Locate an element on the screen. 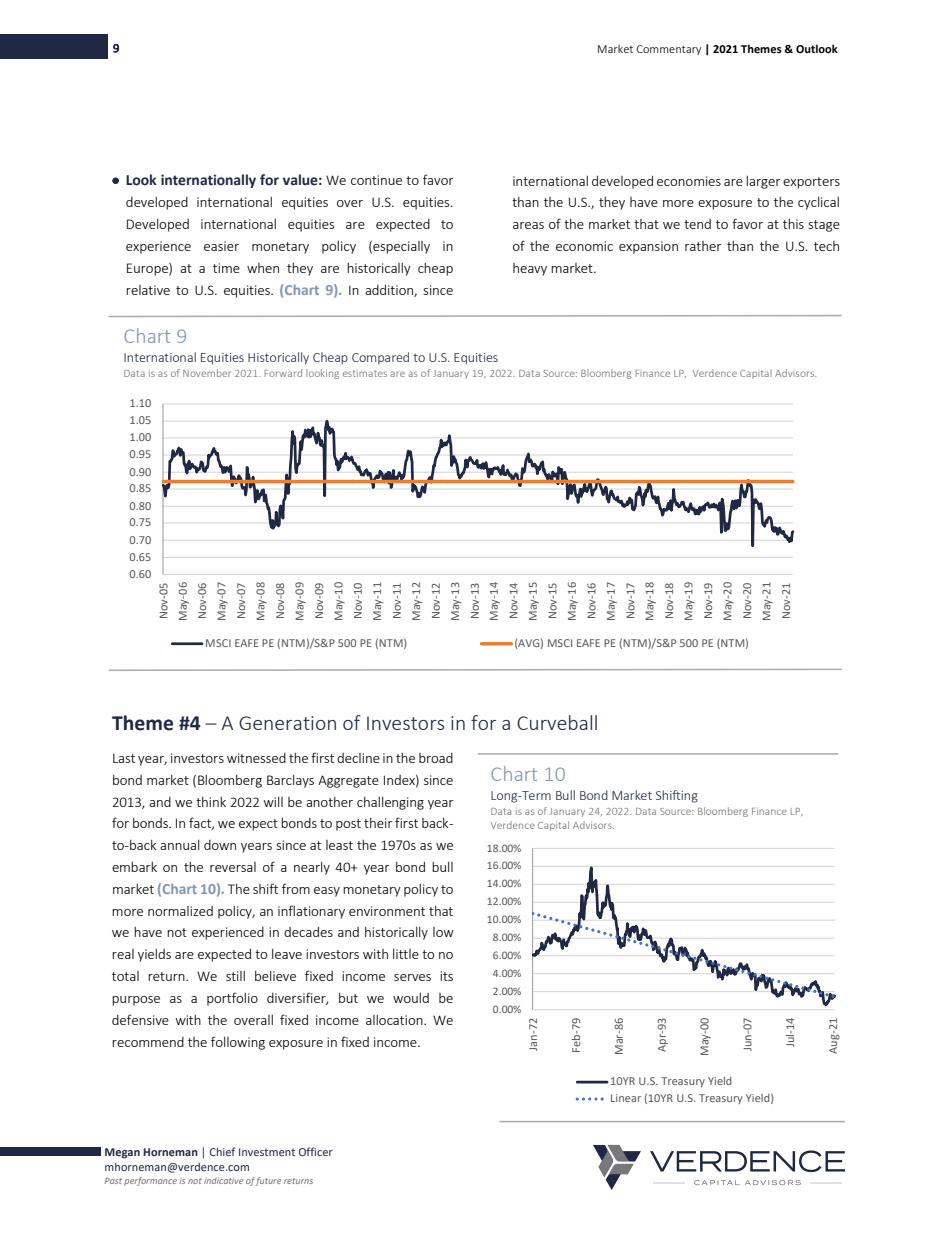 Image resolution: width=952 pixels, height=1233 pixels. easier is located at coordinates (221, 246).
